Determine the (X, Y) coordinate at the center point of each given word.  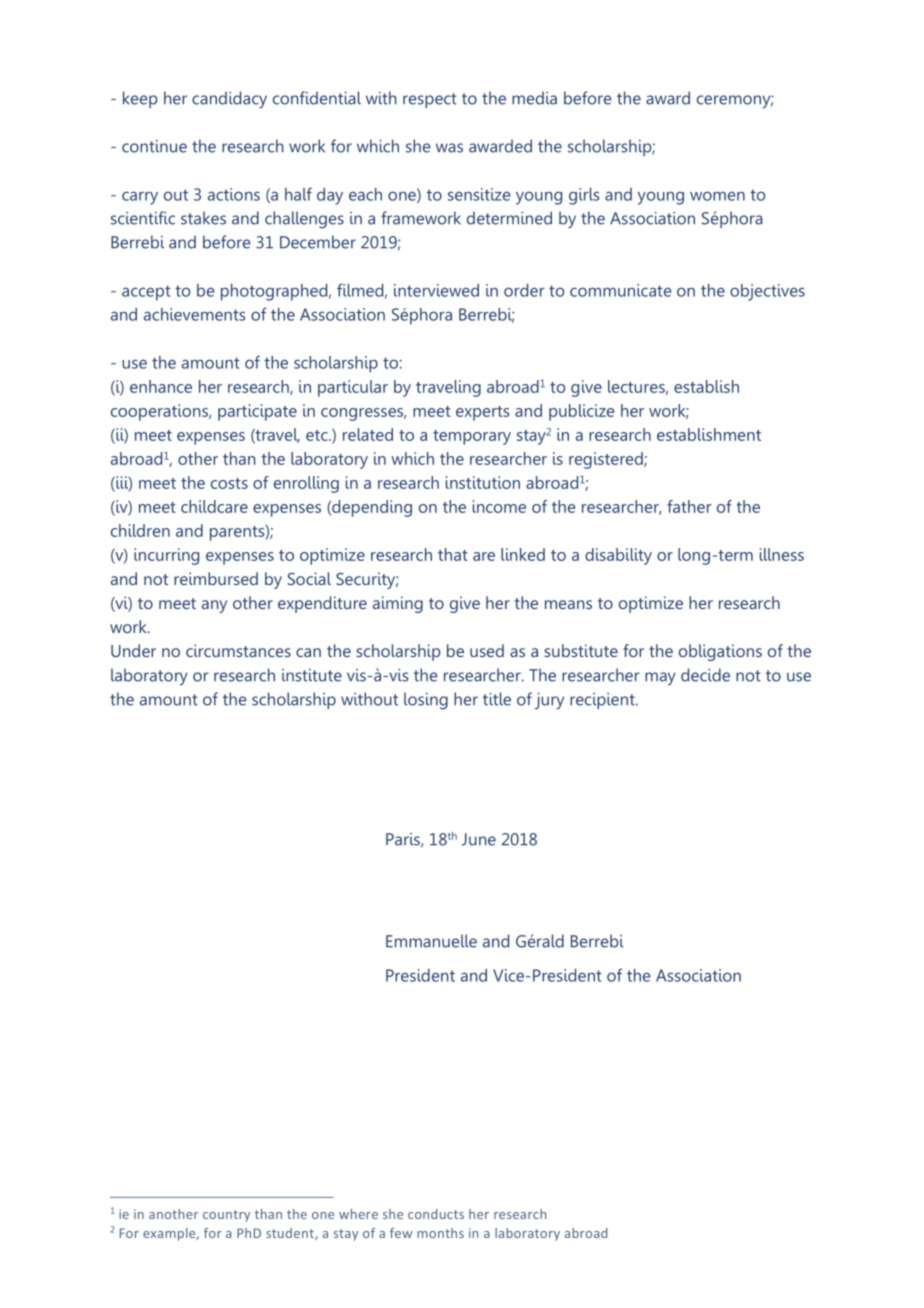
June (479, 839)
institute (312, 675)
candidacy (229, 99)
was (449, 148)
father (689, 506)
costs (229, 483)
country (226, 1216)
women (717, 196)
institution (483, 482)
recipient (603, 701)
